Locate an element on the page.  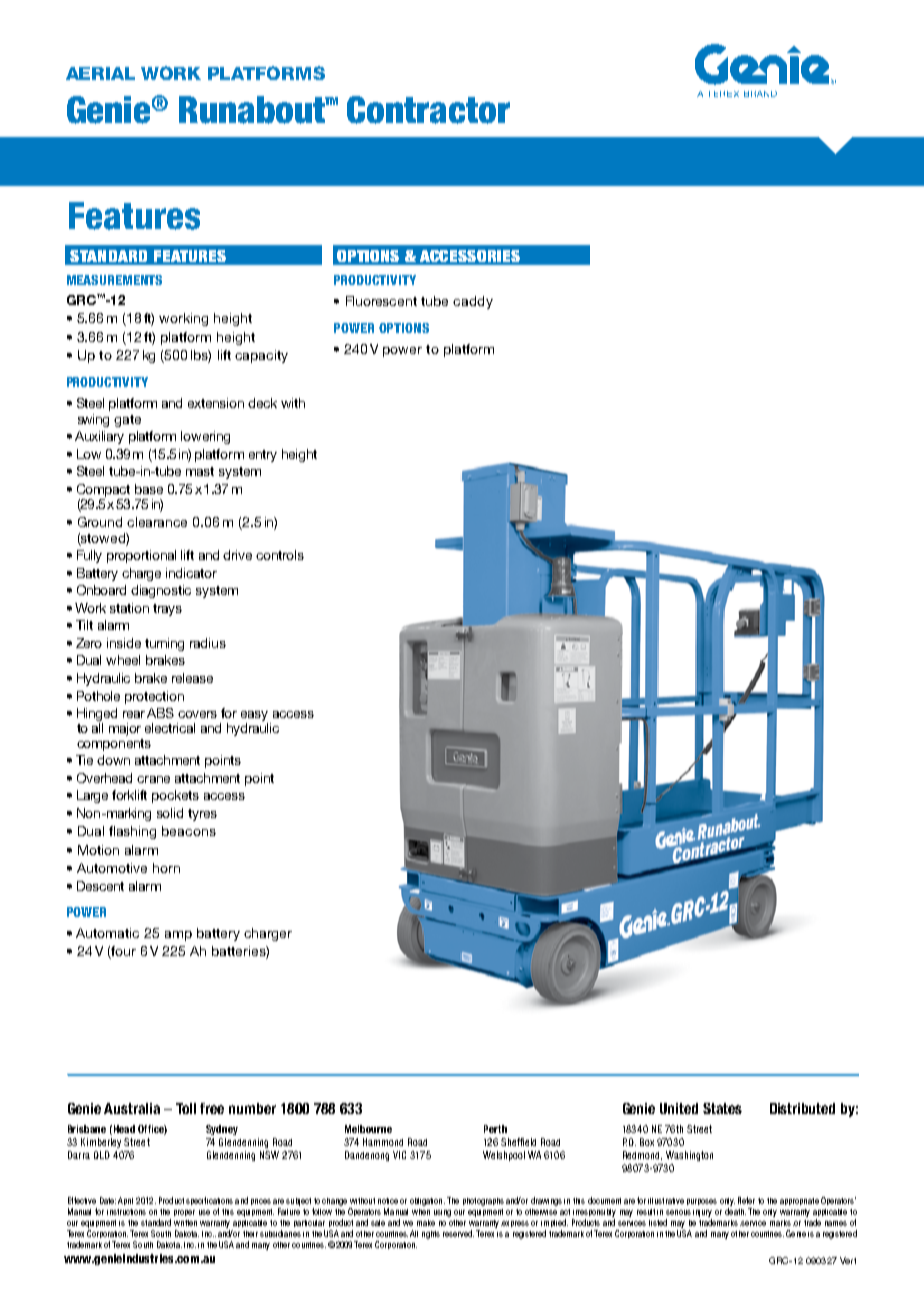
caddy is located at coordinates (473, 302).
